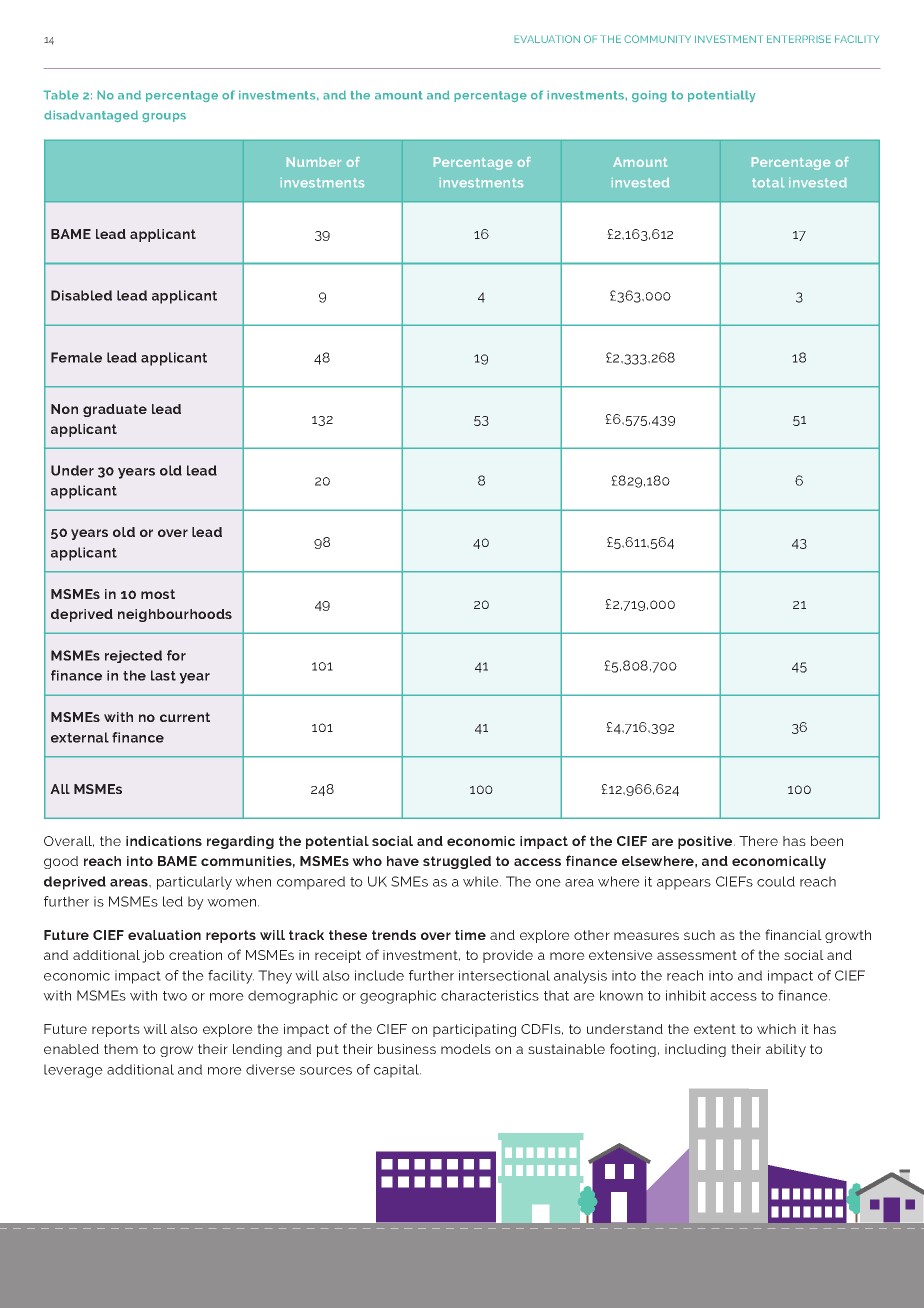 The image size is (924, 1308). I want to click on struggled, so click(457, 862).
